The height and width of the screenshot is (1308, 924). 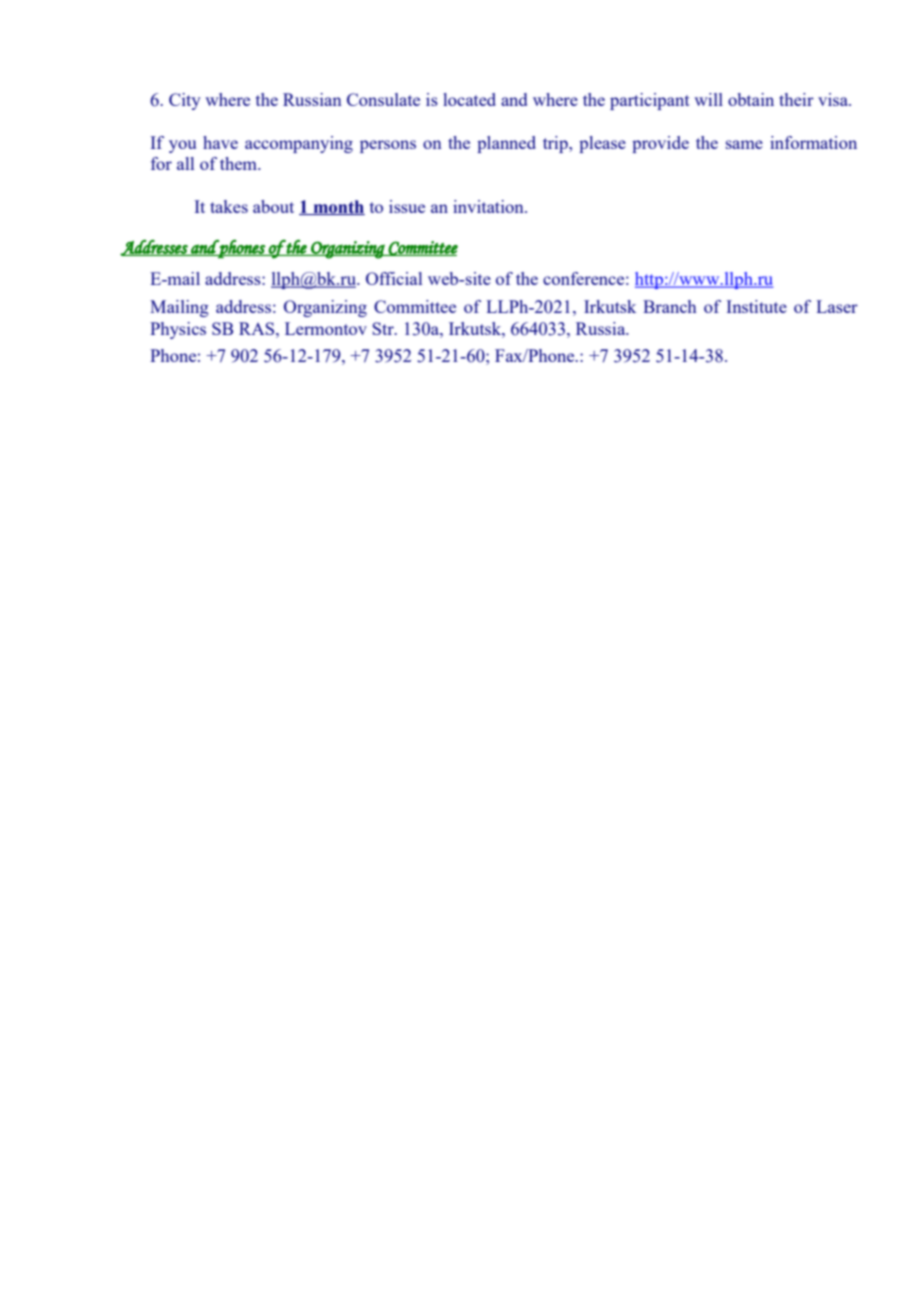 What do you see at coordinates (751, 99) in the screenshot?
I see `obtain` at bounding box center [751, 99].
